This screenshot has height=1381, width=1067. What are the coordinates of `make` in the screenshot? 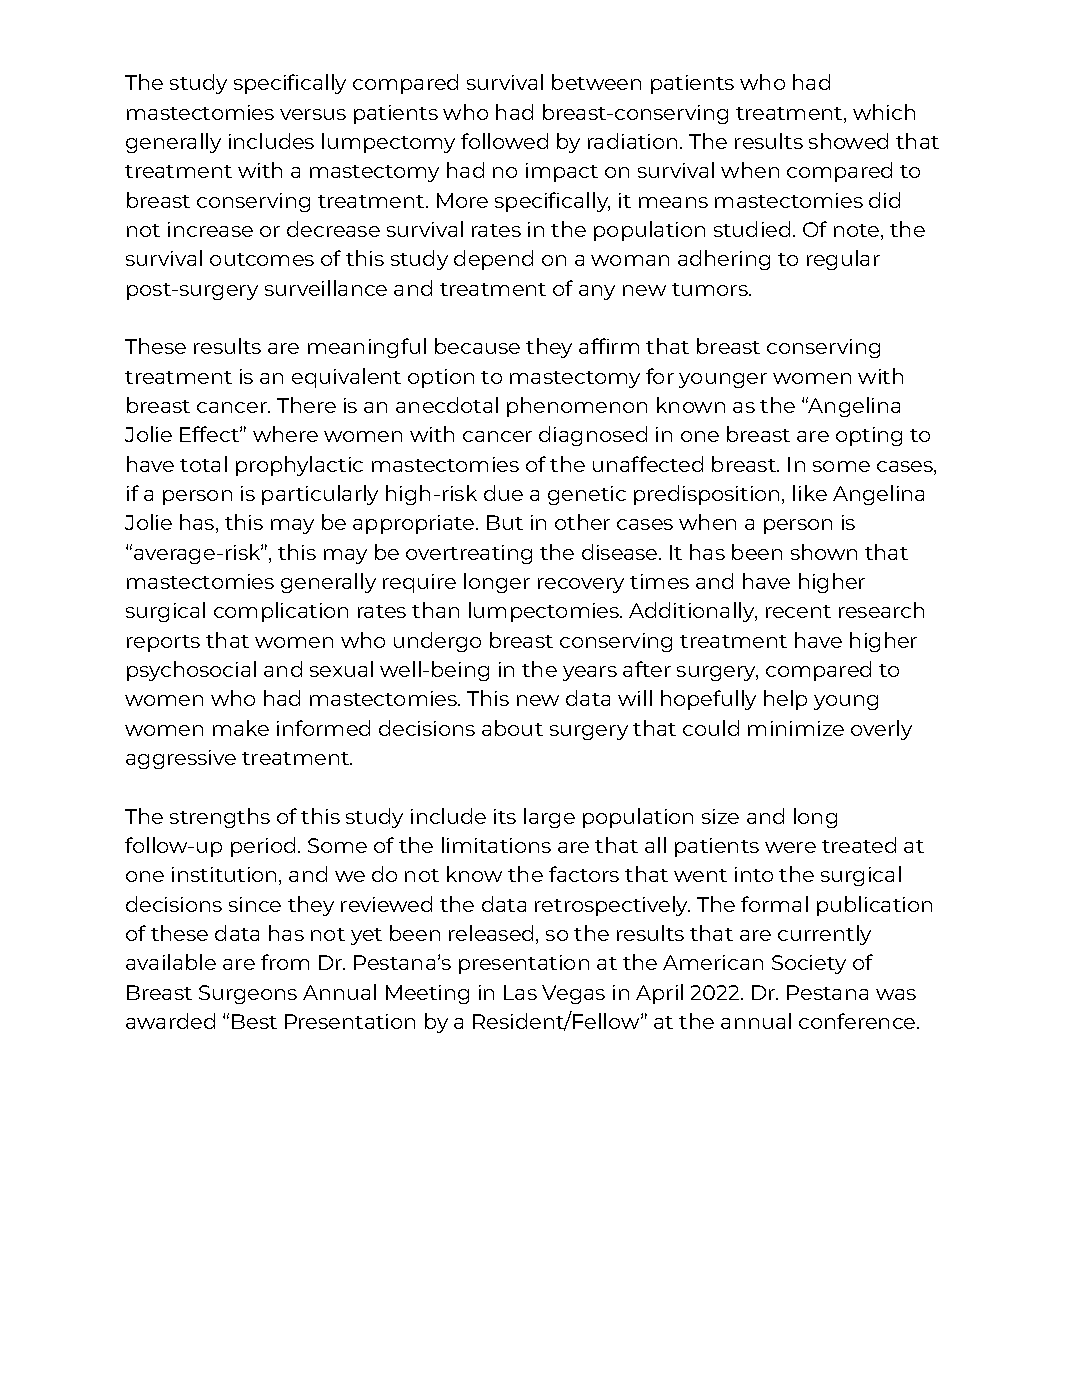 It's located at (241, 728).
